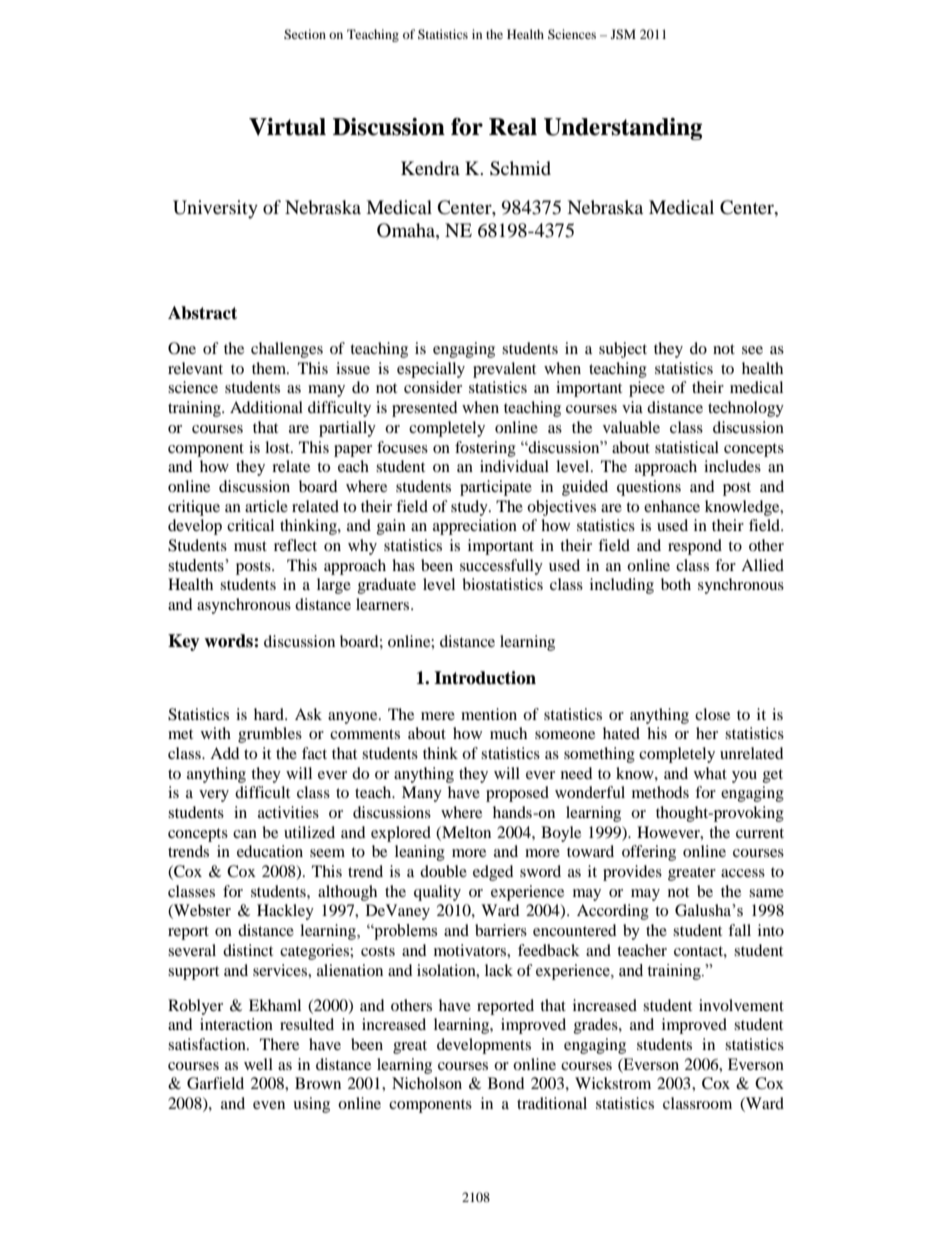 The height and width of the page is (1233, 952). Describe the element at coordinates (250, 546) in the page. I see `must` at that location.
